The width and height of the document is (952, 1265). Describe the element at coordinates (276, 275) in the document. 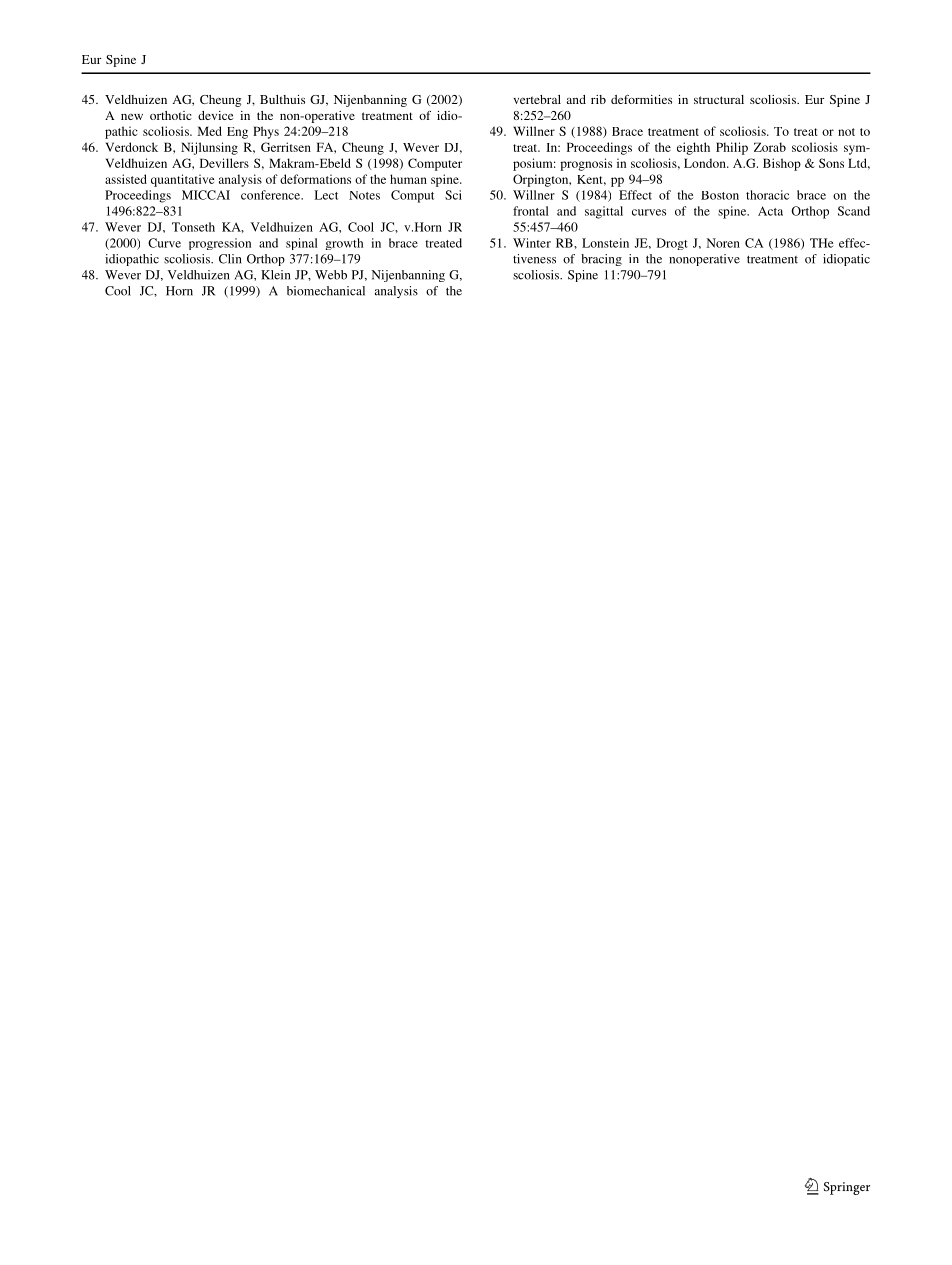

I see `Klein` at that location.
